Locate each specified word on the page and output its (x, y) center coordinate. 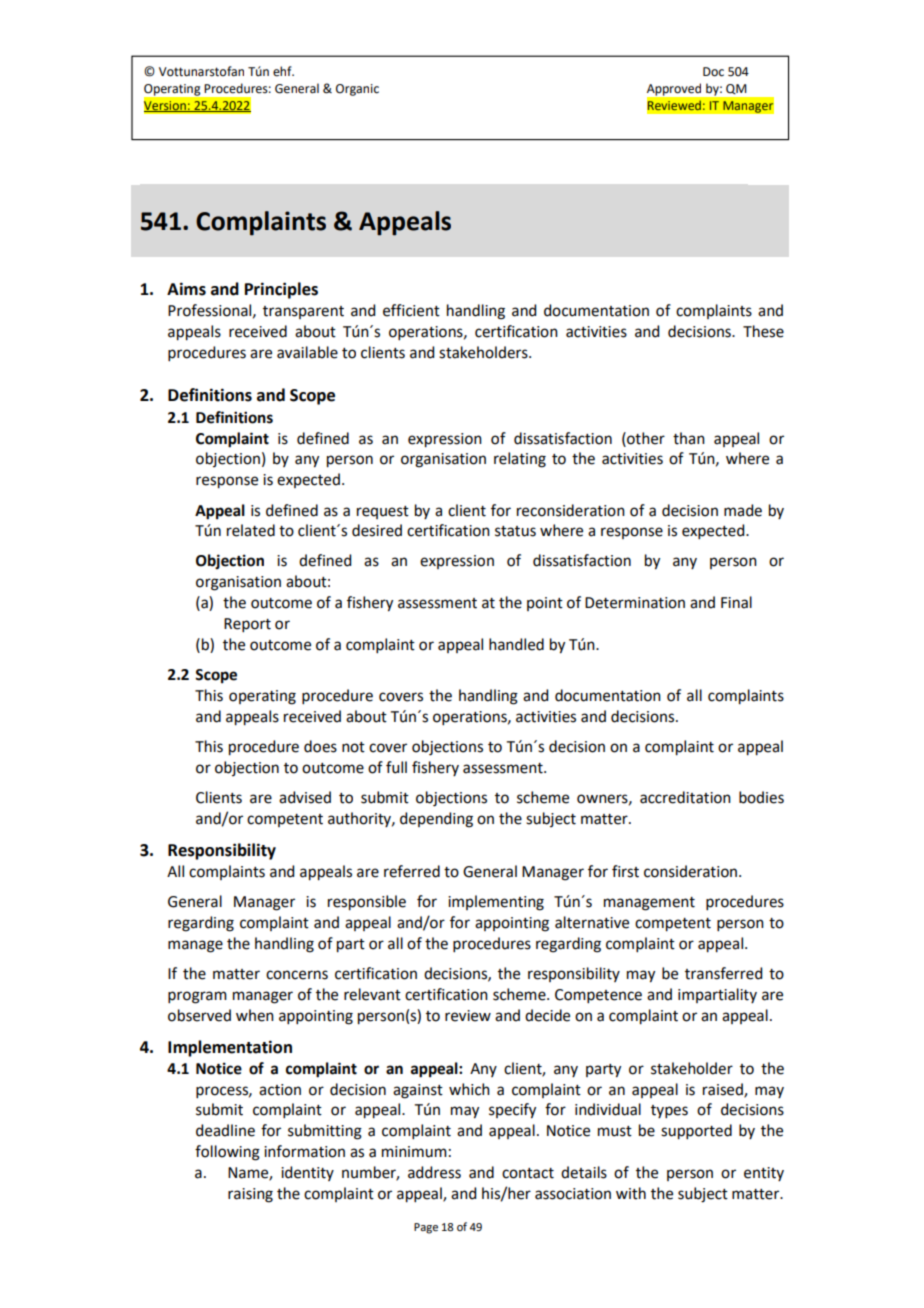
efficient (411, 310)
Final (736, 602)
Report (247, 625)
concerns (297, 975)
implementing (496, 903)
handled (516, 644)
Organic (357, 90)
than (689, 438)
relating (520, 460)
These (763, 331)
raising (250, 1195)
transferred (723, 973)
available (307, 352)
